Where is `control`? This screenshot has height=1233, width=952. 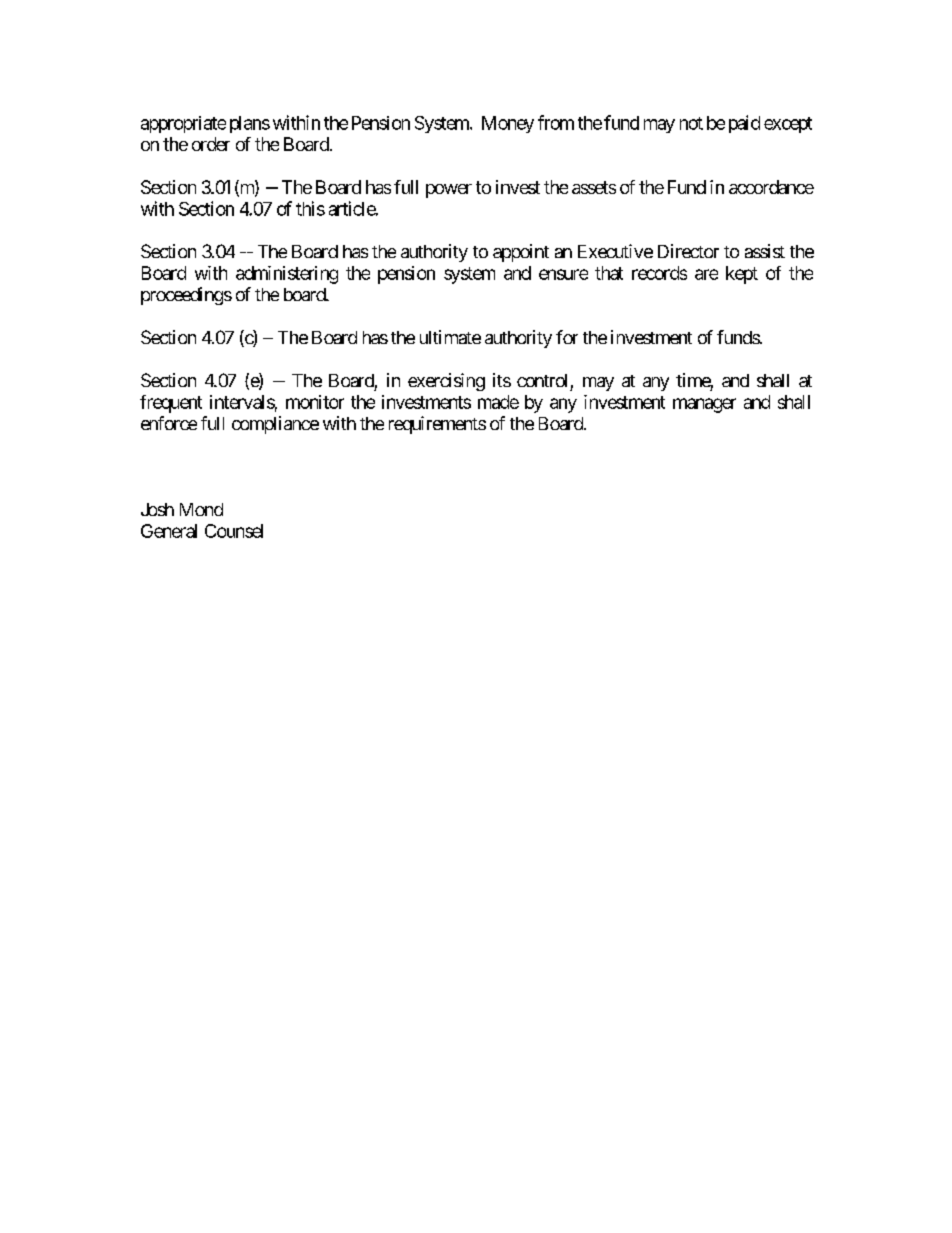 control is located at coordinates (542, 380).
